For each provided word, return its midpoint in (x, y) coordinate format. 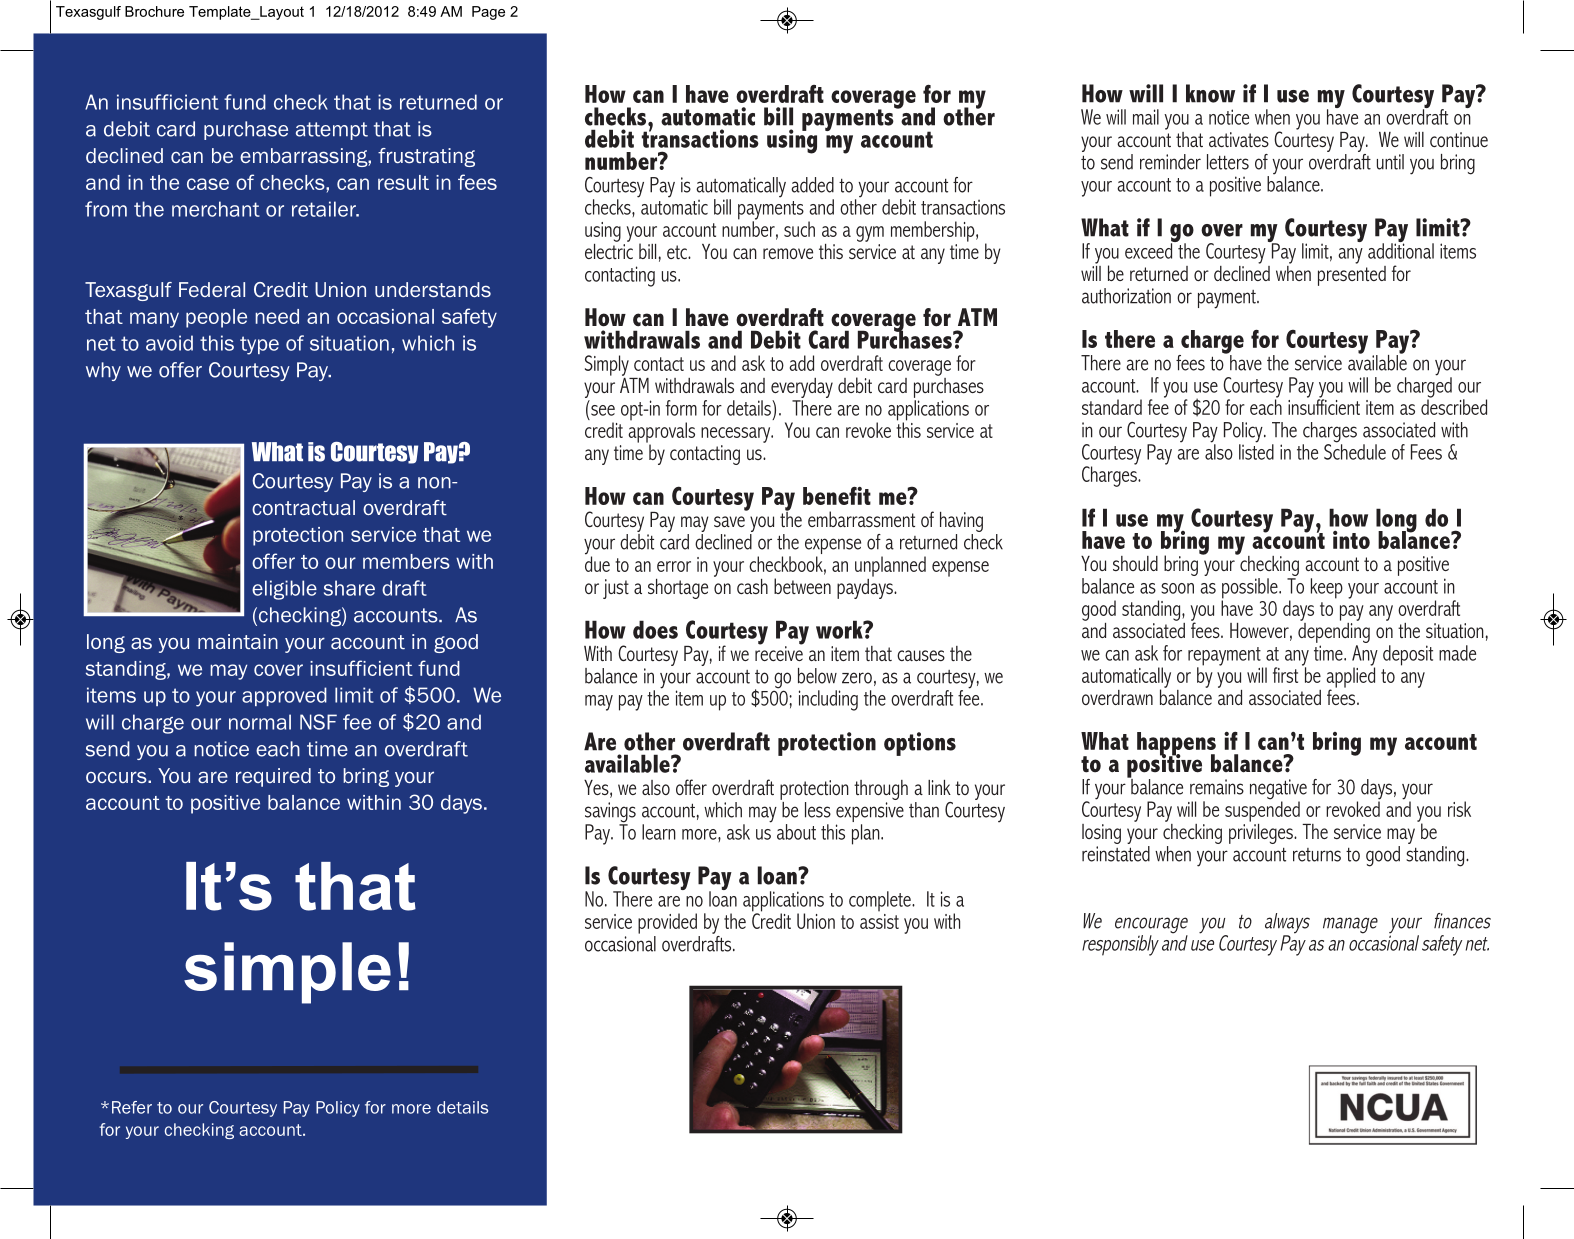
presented (1352, 274)
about (796, 832)
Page (488, 13)
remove (788, 253)
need (277, 316)
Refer (132, 1107)
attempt (332, 131)
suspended (1262, 810)
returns (1317, 855)
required (273, 777)
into (1351, 540)
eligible (284, 590)
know (1210, 93)
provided (667, 923)
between (802, 586)
